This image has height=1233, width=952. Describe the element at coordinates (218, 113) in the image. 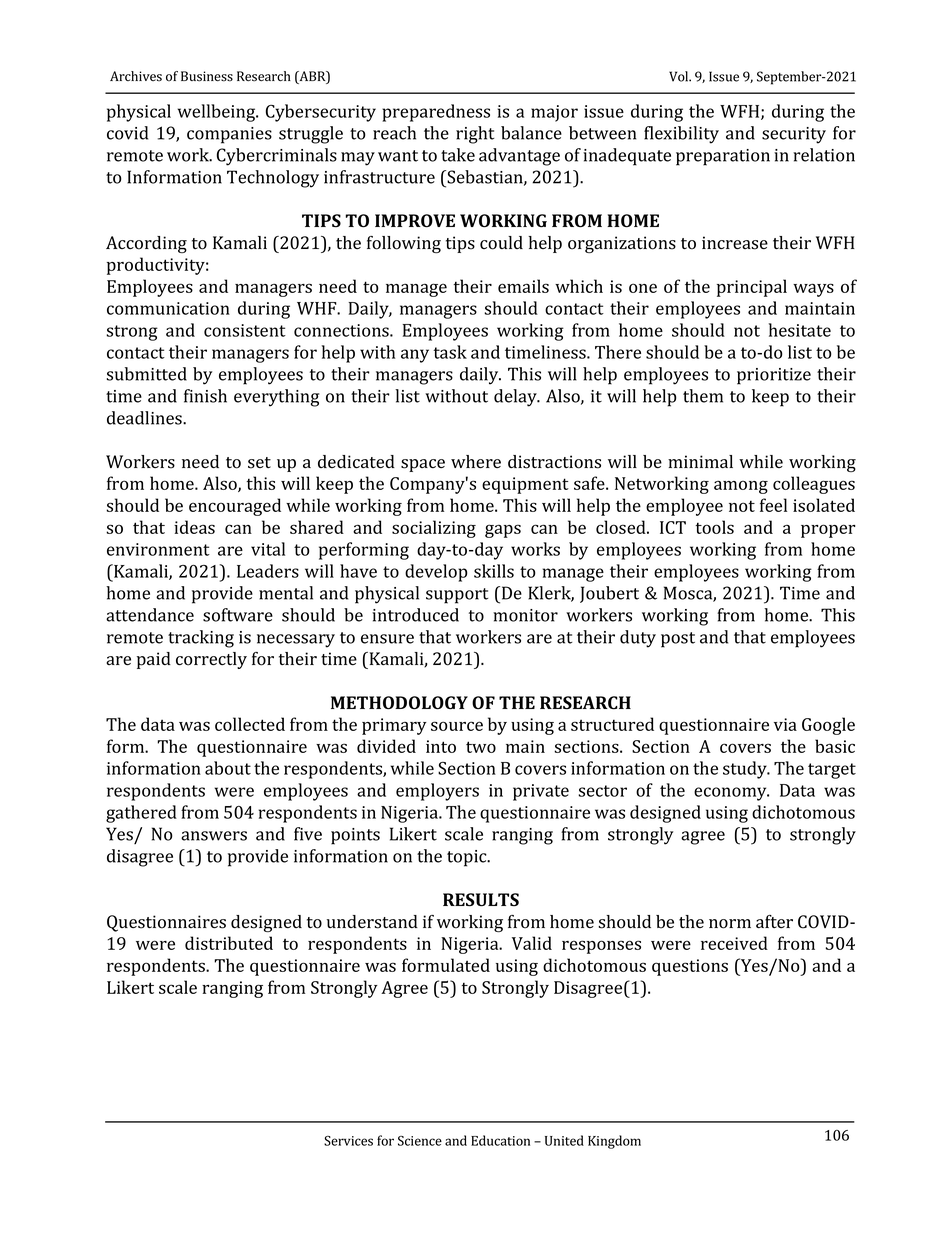

I see `wellbeing` at that location.
